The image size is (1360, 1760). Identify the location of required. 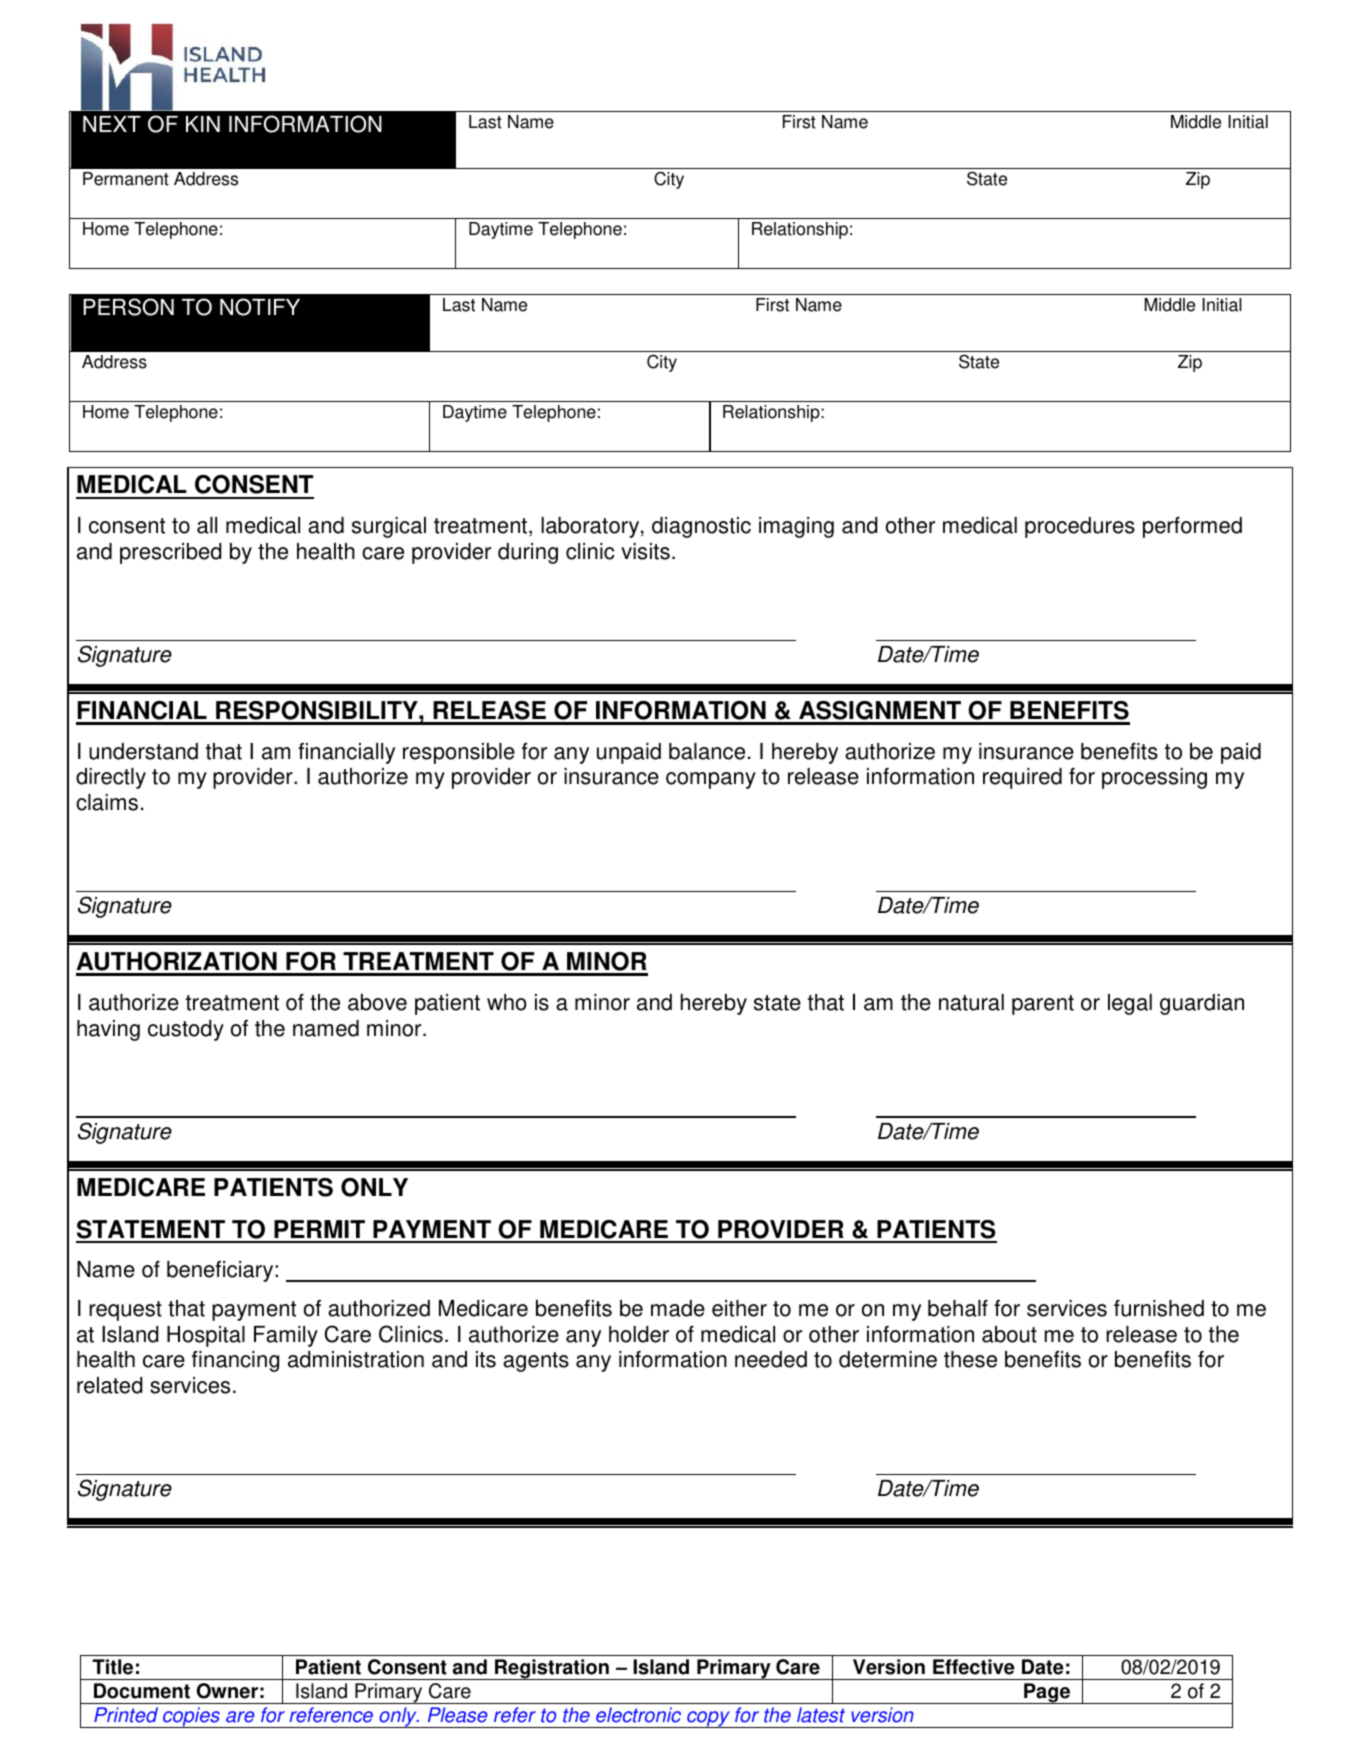
(1022, 778).
